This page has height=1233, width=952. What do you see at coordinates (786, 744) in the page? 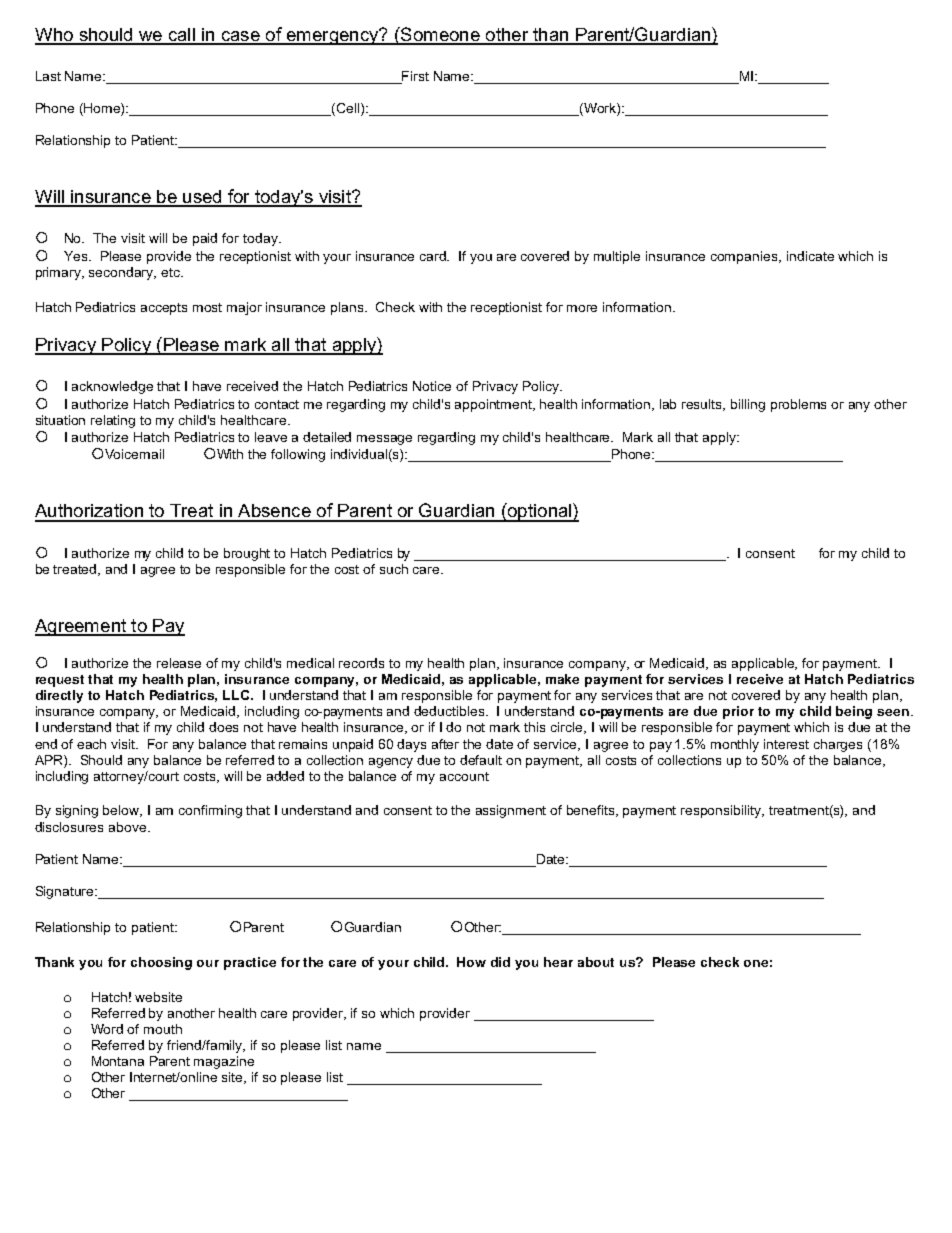
I see `interest` at bounding box center [786, 744].
